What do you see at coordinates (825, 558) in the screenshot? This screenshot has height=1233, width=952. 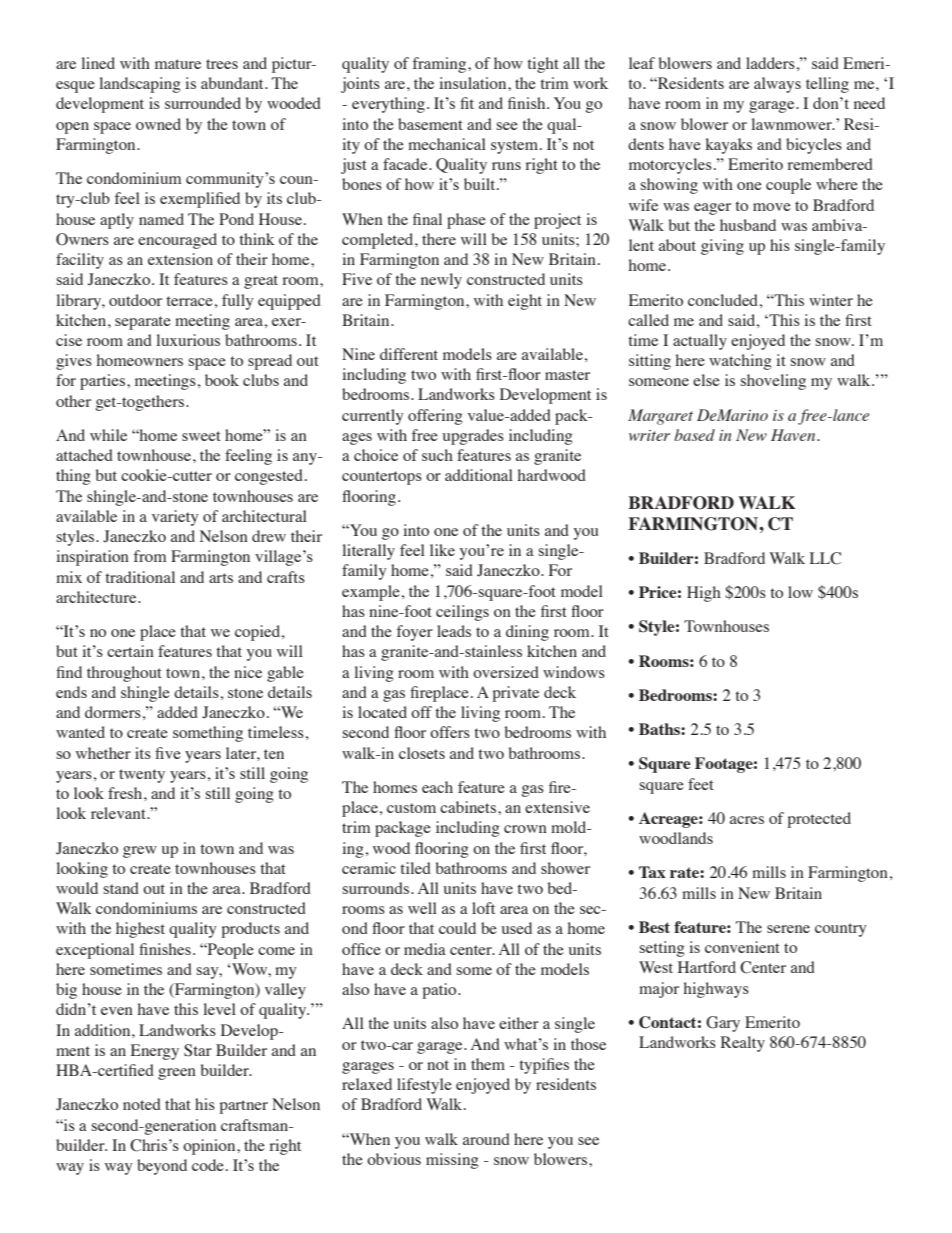 I see `LLC` at bounding box center [825, 558].
